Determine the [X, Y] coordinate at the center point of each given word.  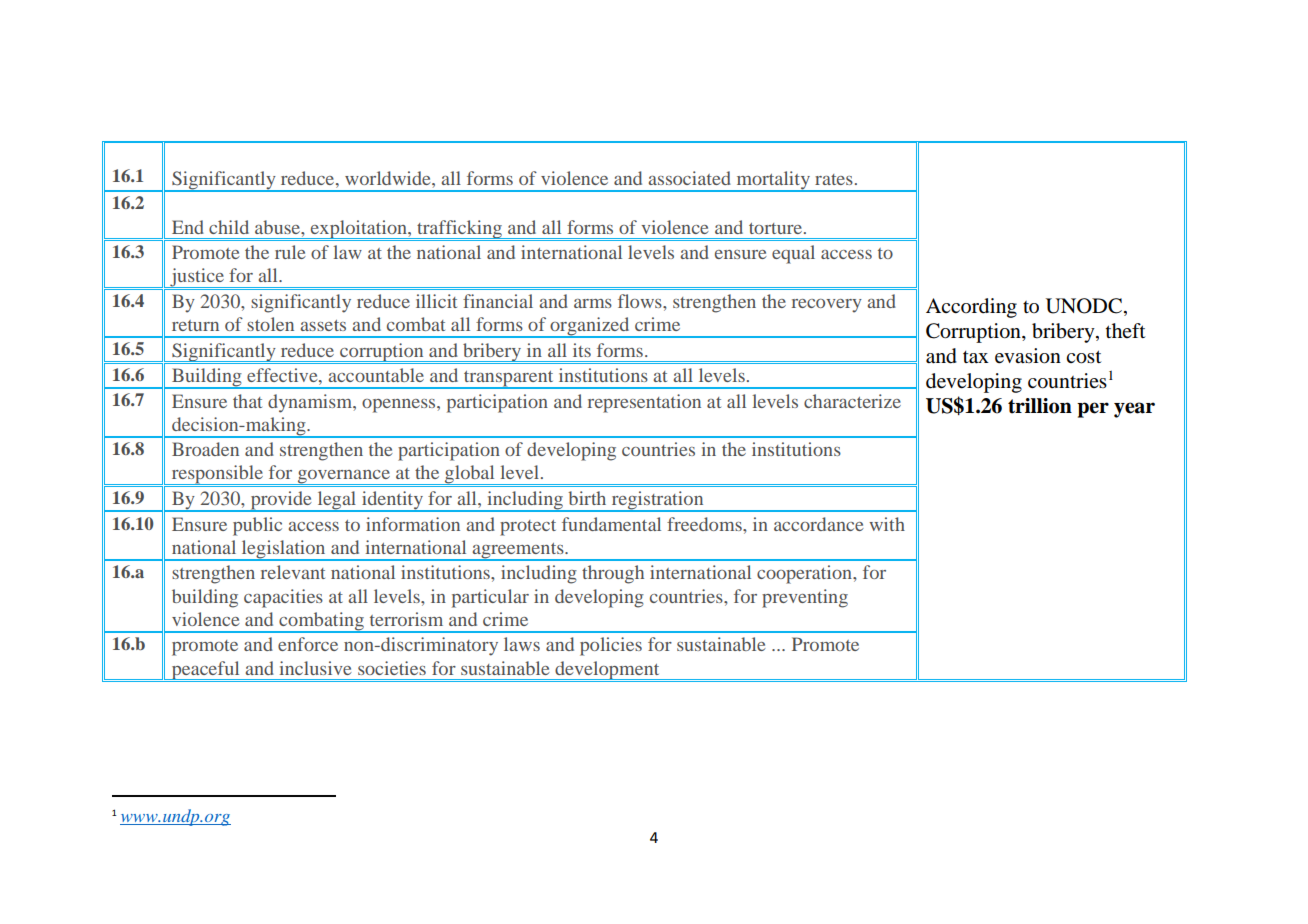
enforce [308, 644]
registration [657, 501]
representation [644, 403]
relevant [293, 572]
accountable [376, 375]
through [613, 574]
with [887, 524]
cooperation [806, 574]
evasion [1028, 356]
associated [689, 178]
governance [343, 477]
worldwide [389, 178]
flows [641, 301]
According [971, 308]
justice [197, 278]
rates [834, 179]
